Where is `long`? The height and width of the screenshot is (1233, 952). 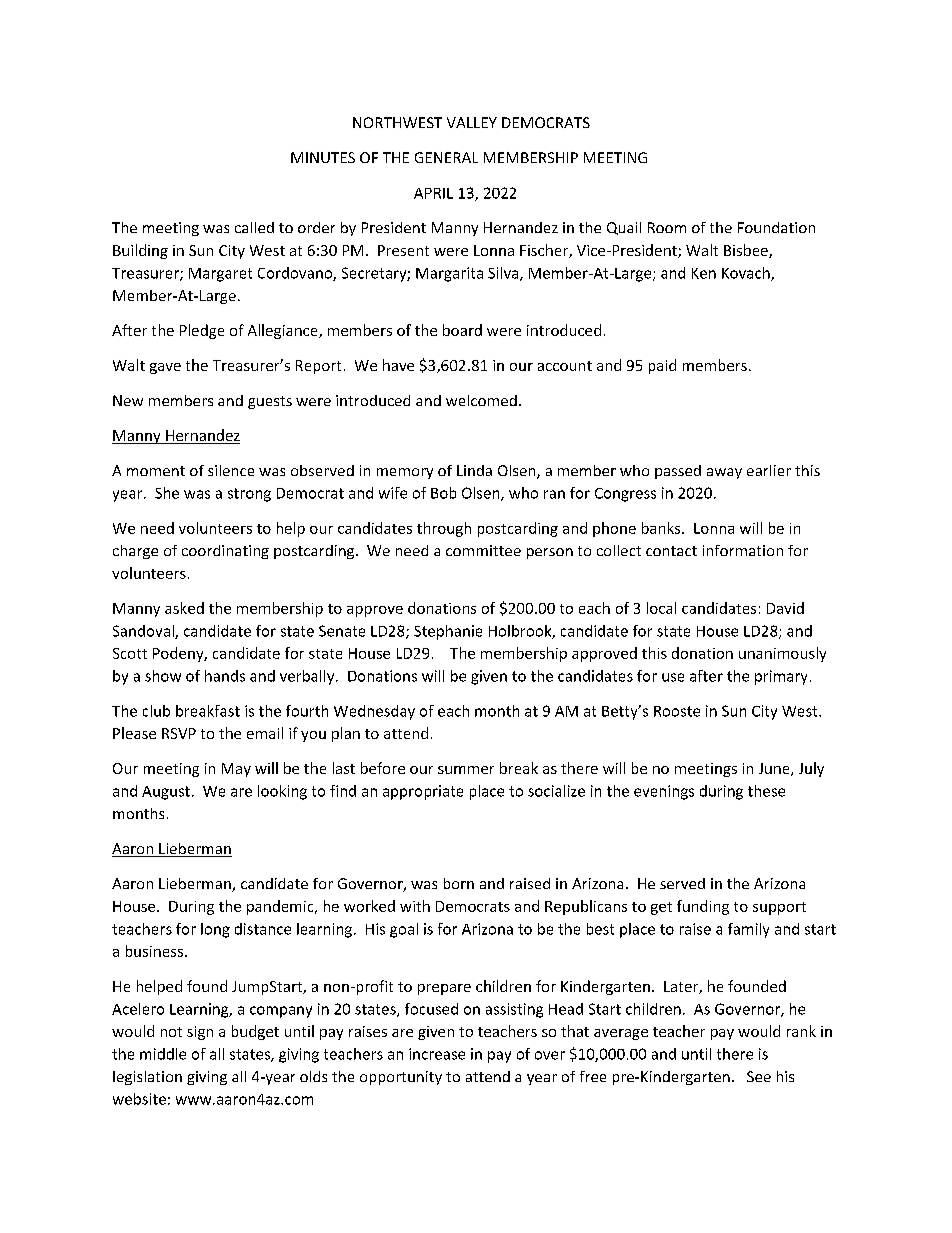
long is located at coordinates (215, 930).
